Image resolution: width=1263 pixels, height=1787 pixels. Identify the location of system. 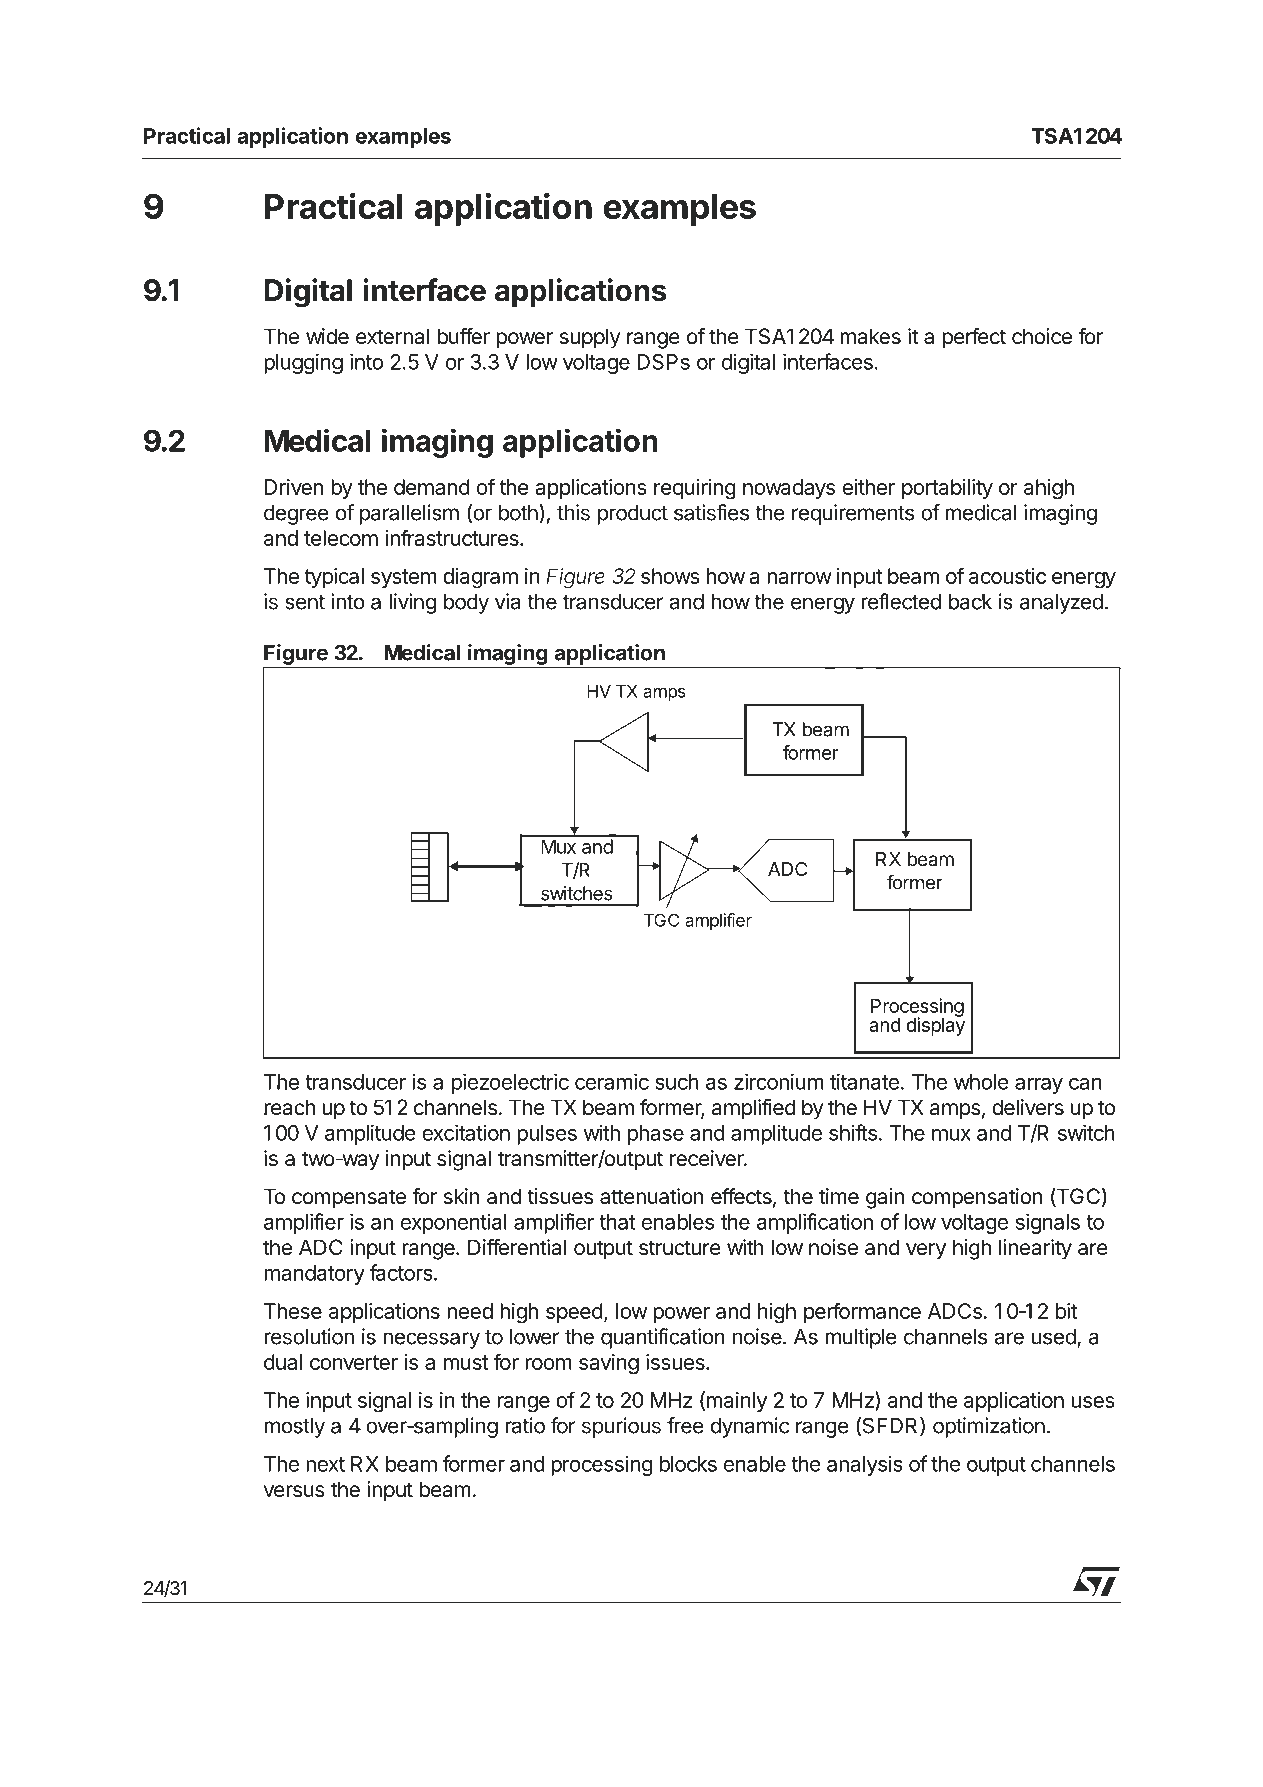
(404, 578).
